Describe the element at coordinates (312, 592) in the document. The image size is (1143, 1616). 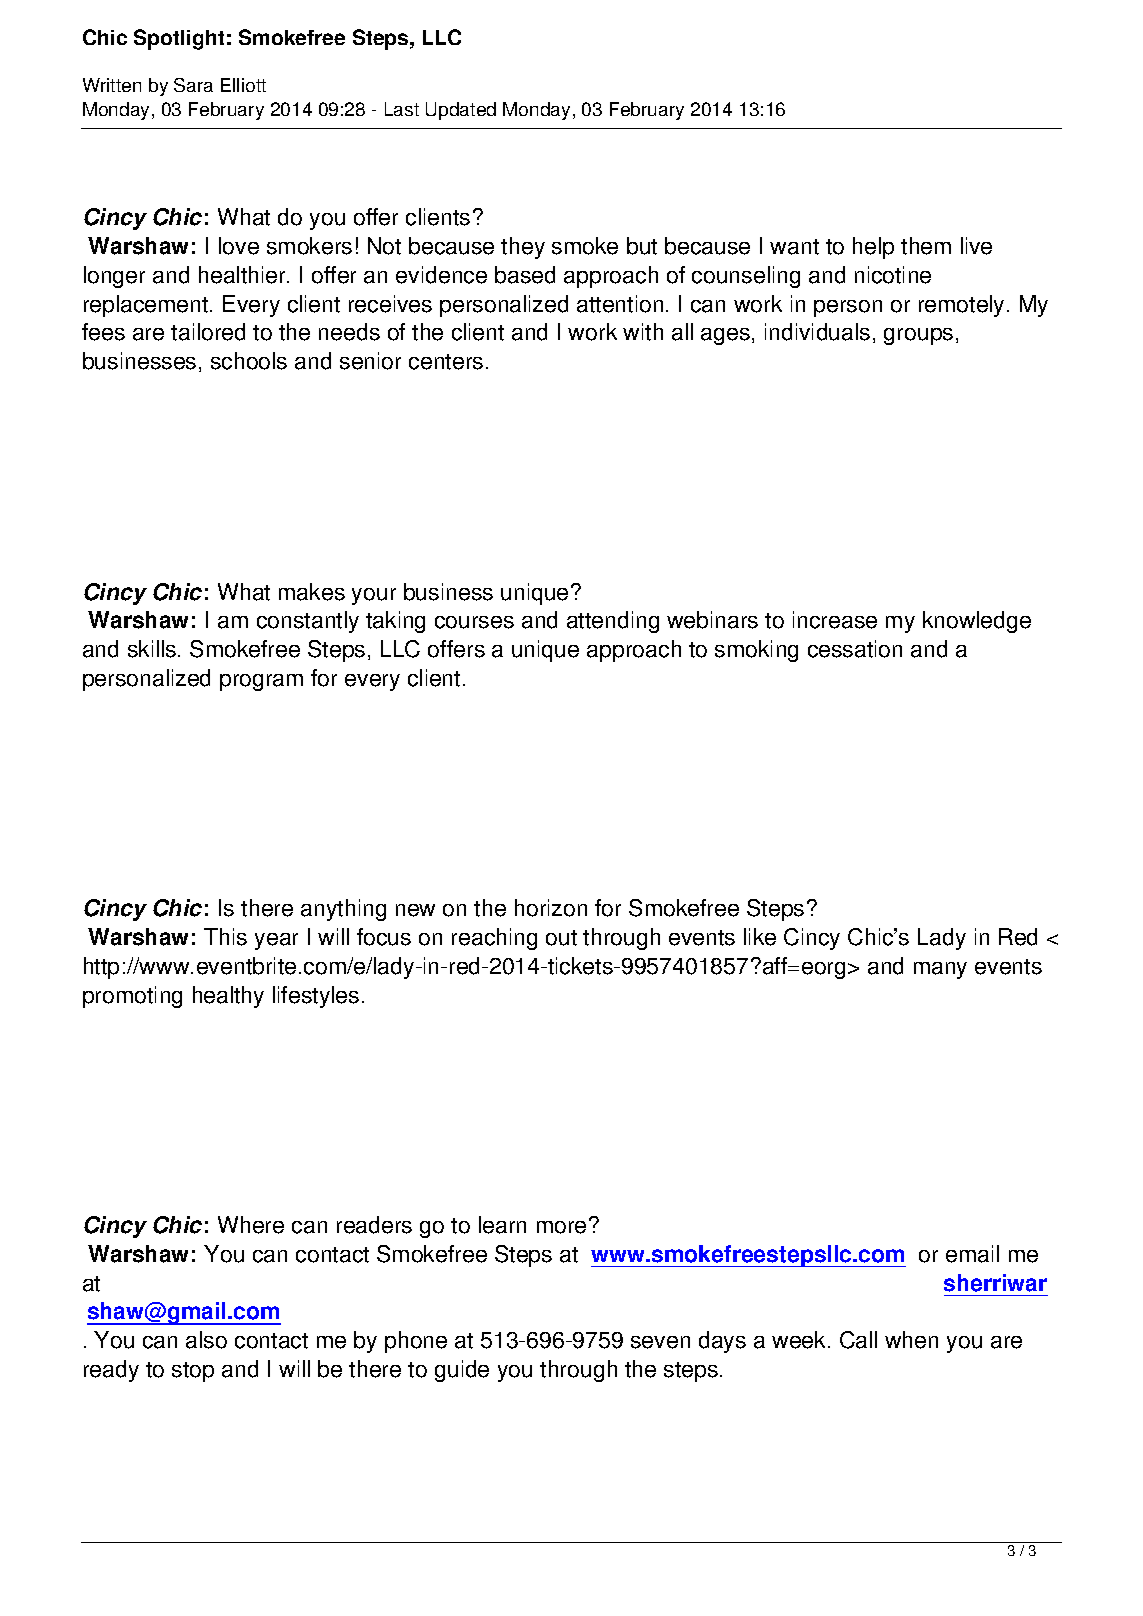
I see `makes` at that location.
